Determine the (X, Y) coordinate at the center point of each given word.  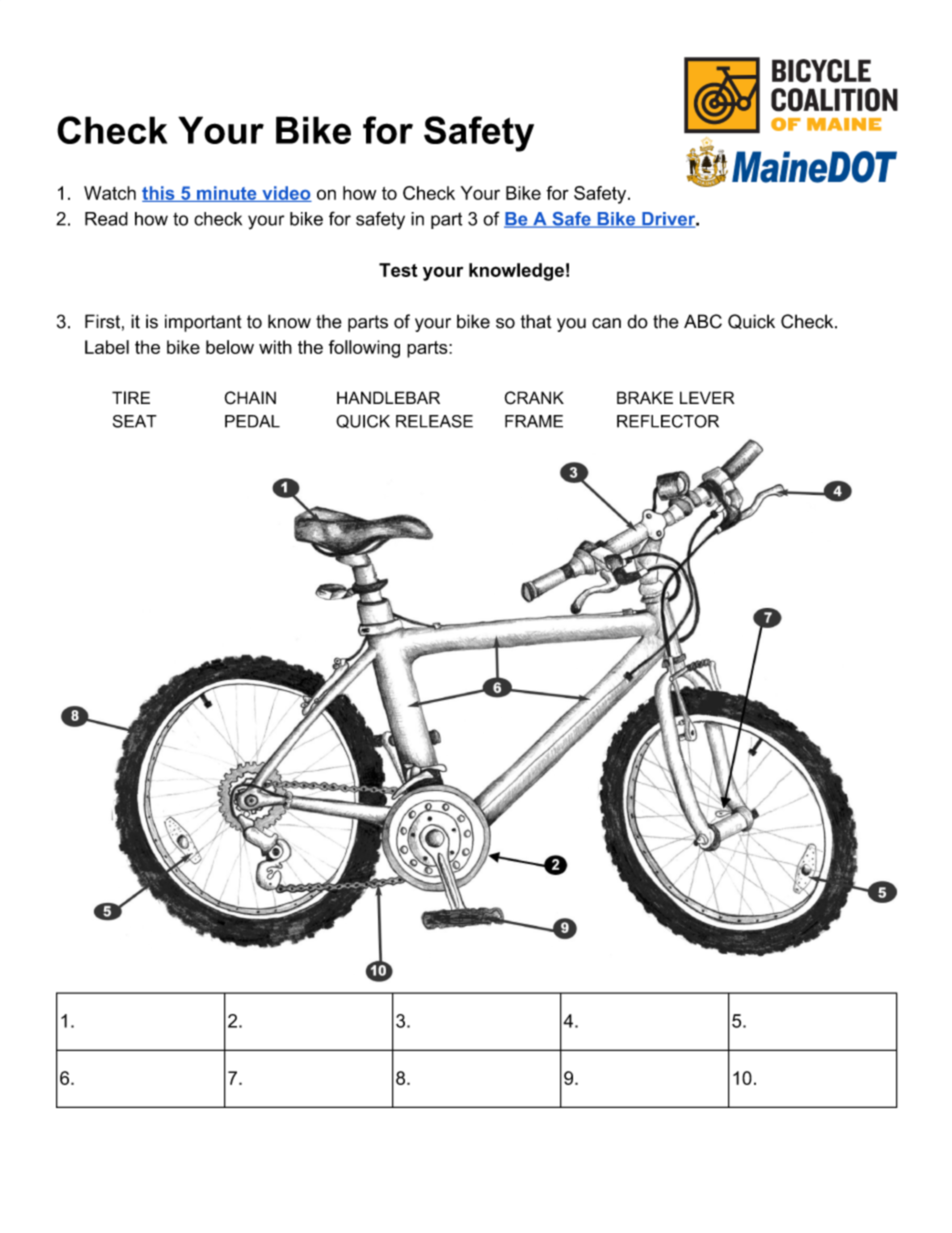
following (364, 349)
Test (398, 270)
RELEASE (434, 421)
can (606, 323)
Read (106, 219)
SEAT (135, 421)
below (230, 347)
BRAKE (645, 397)
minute (227, 194)
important (203, 323)
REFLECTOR (668, 421)
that (536, 321)
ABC (703, 321)
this (159, 194)
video (286, 194)
